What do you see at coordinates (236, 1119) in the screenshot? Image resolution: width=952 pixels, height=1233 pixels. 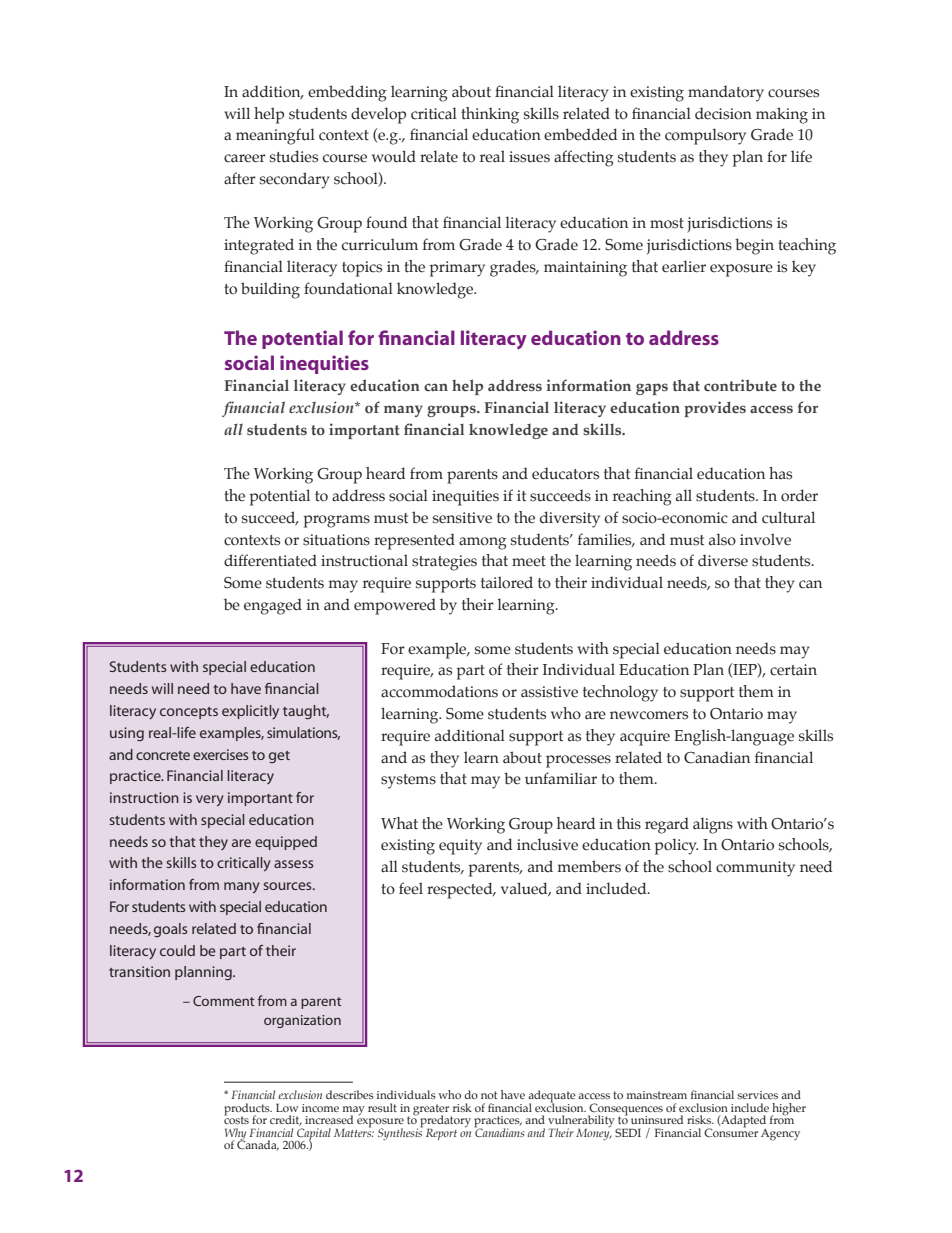 I see `costs` at bounding box center [236, 1119].
